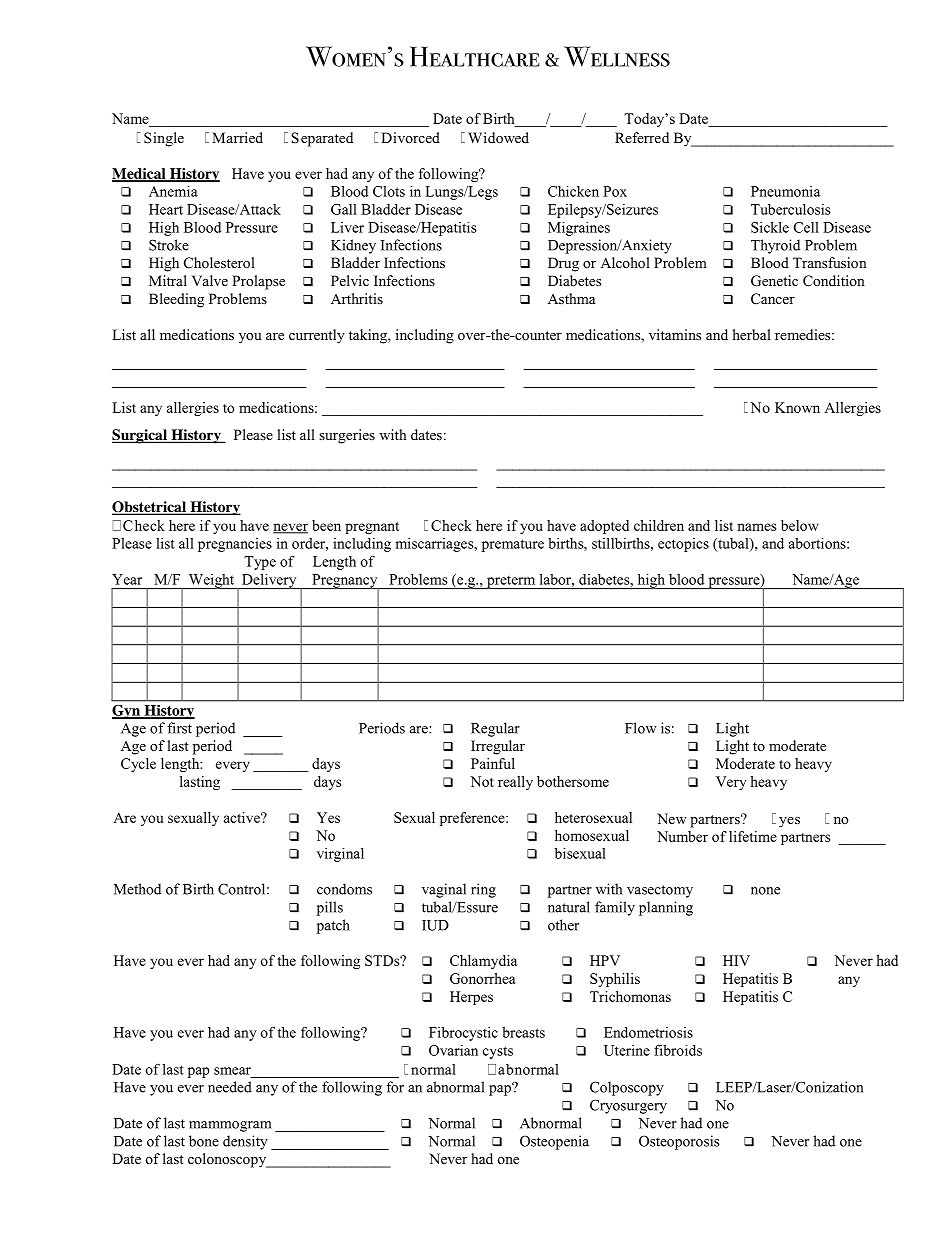 Image resolution: width=952 pixels, height=1233 pixels. Describe the element at coordinates (150, 508) in the page. I see `Obstetrical` at that location.
